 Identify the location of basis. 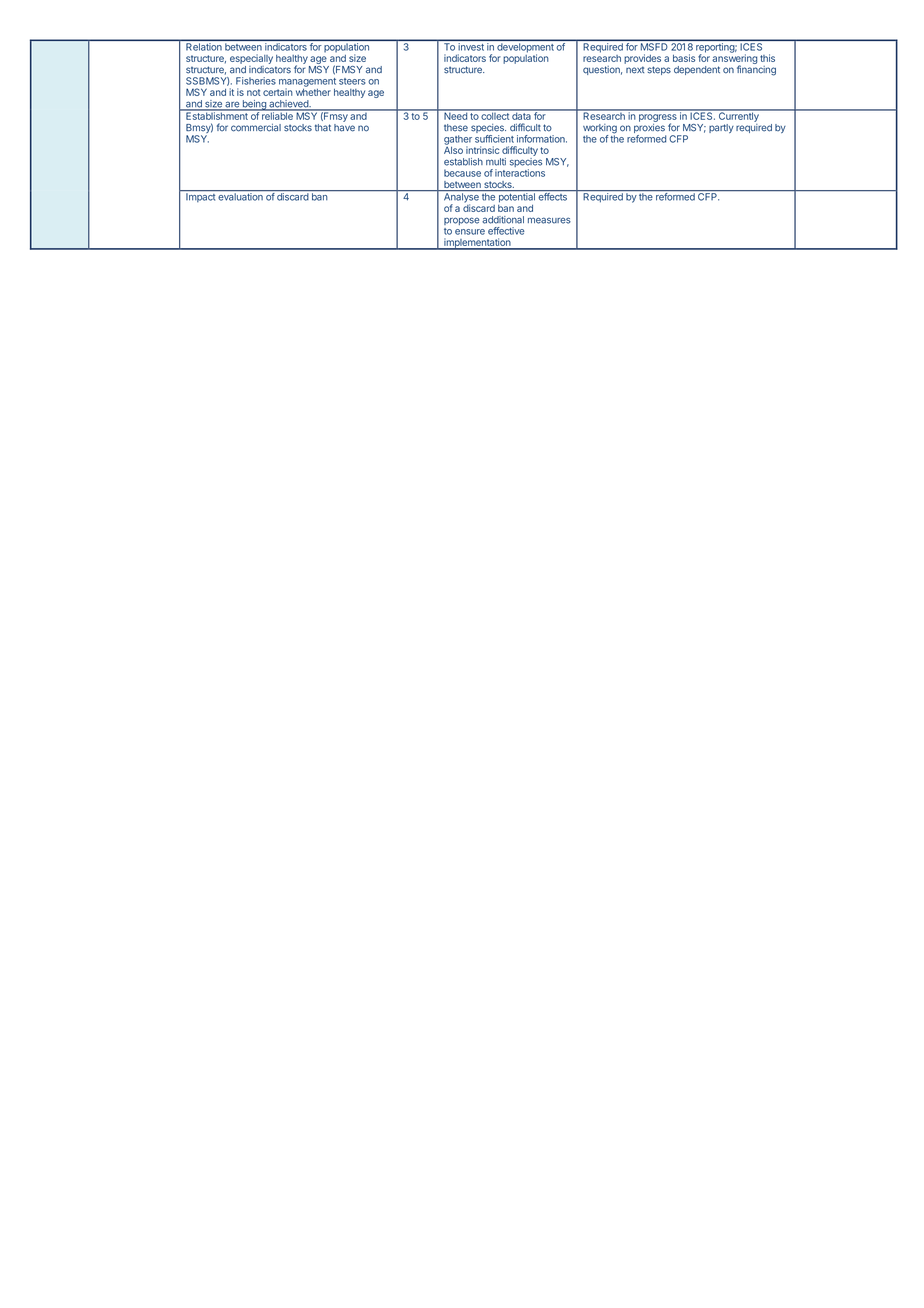
(684, 58).
